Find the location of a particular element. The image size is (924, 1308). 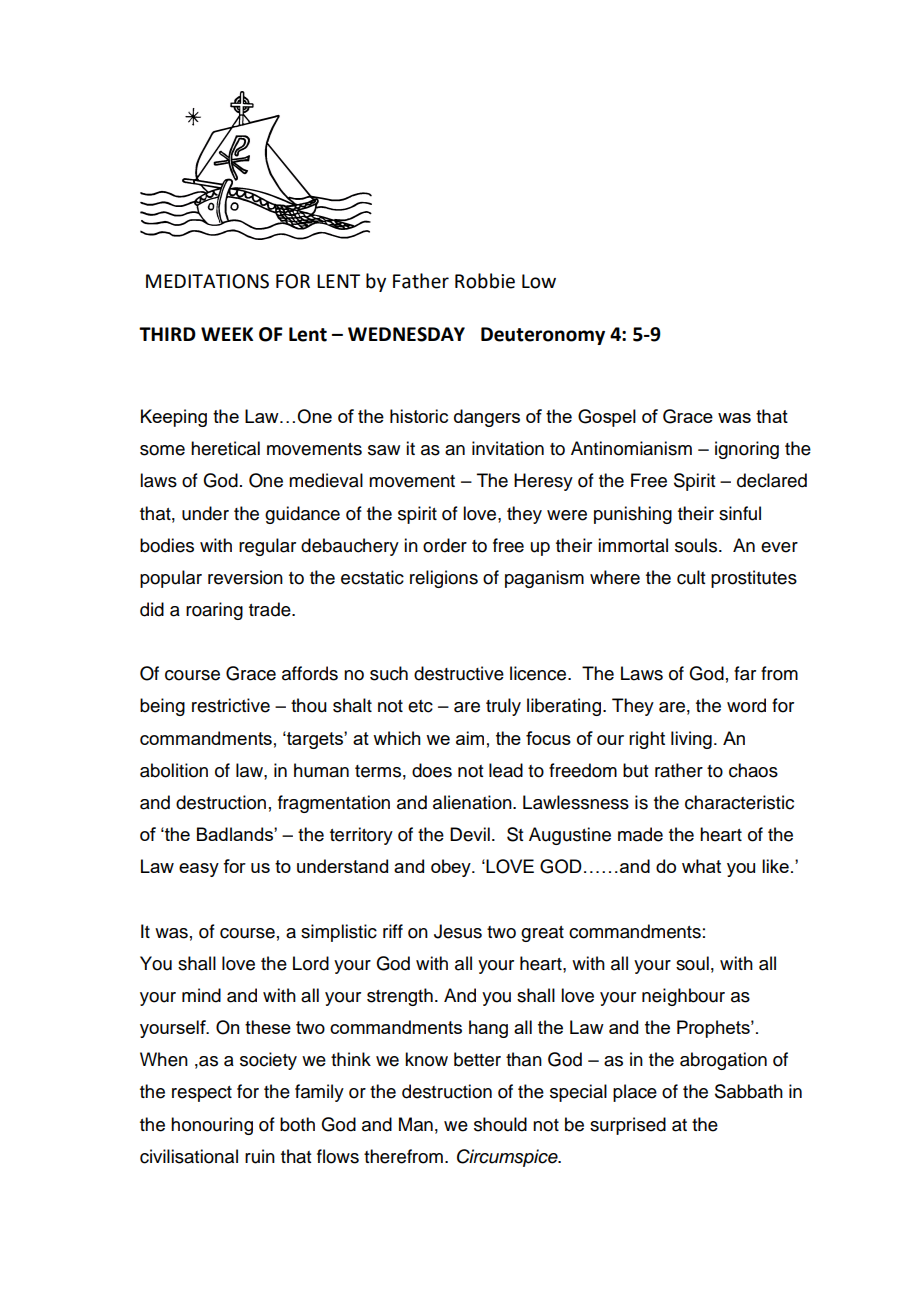

Robbie is located at coordinates (485, 281).
